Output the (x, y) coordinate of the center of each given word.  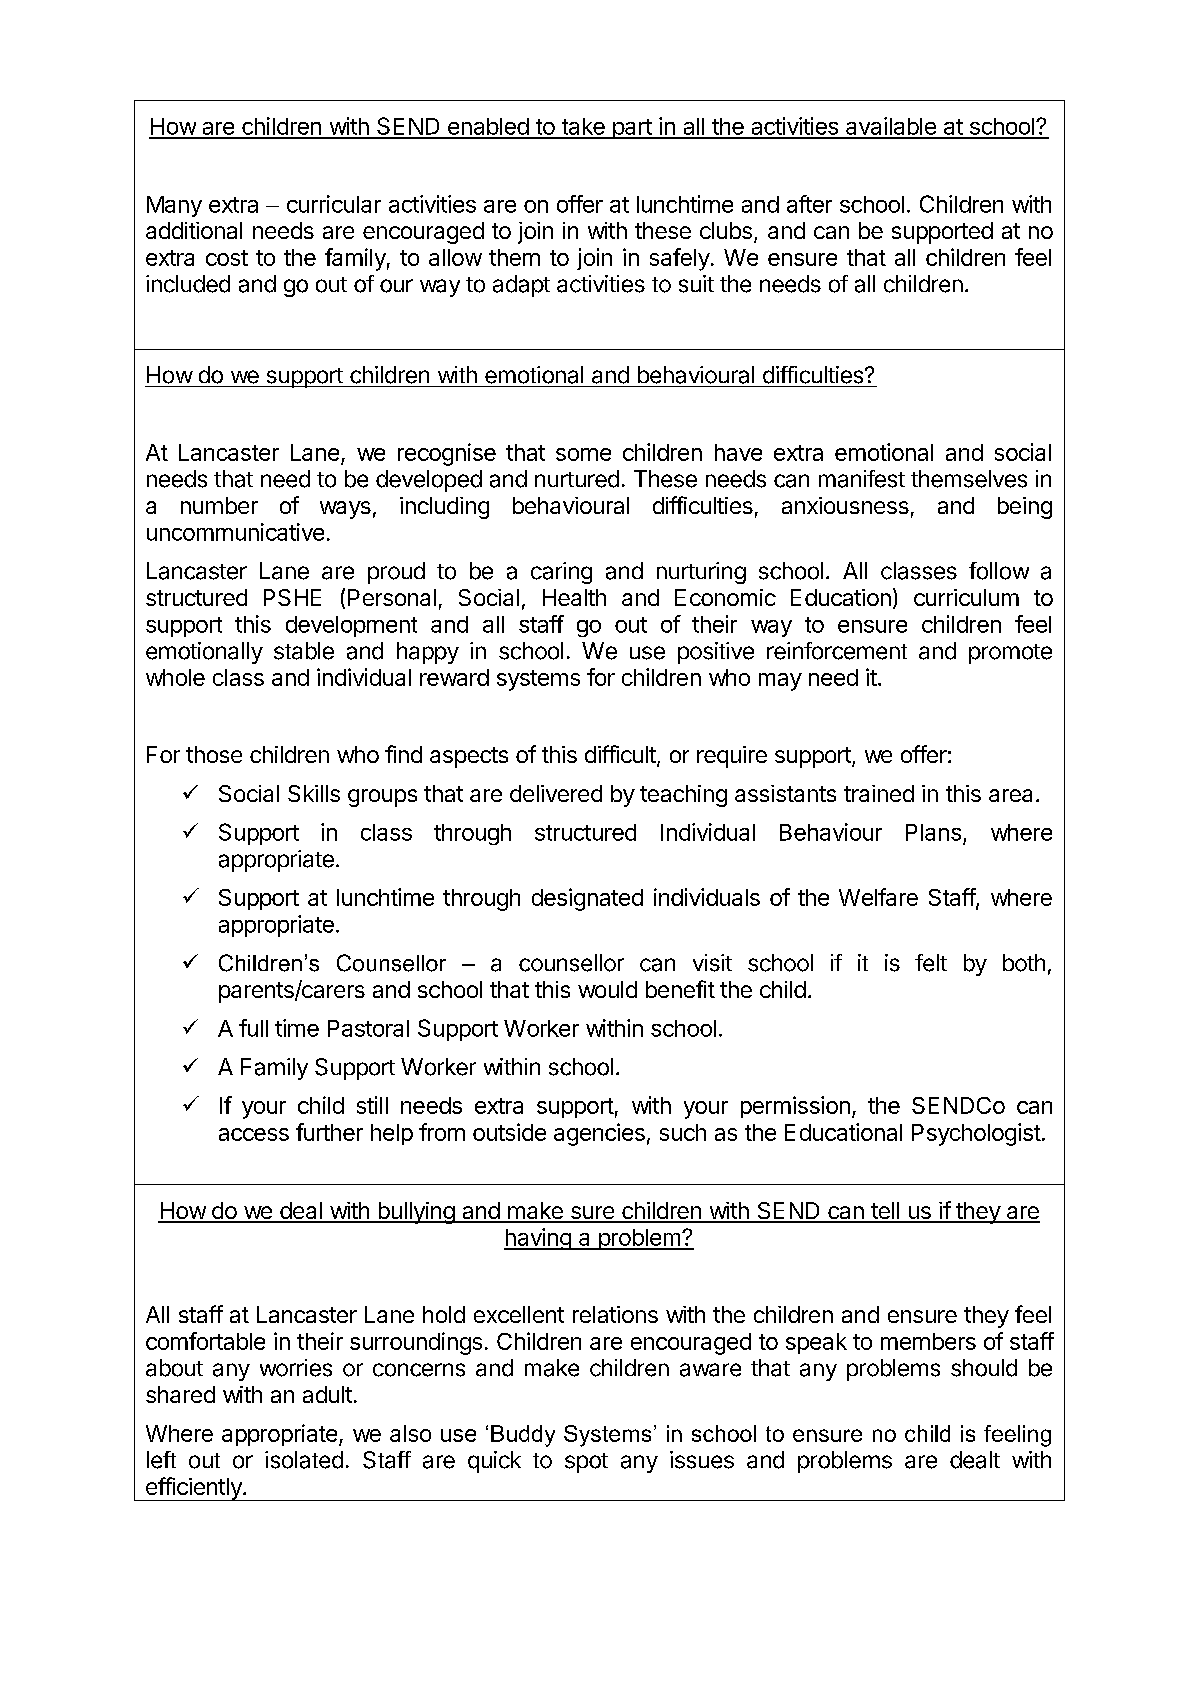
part (632, 129)
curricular (334, 204)
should (984, 1368)
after (809, 204)
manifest (862, 479)
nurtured (577, 479)
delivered (556, 793)
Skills (314, 793)
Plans (933, 832)
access (254, 1134)
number (219, 505)
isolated (304, 1460)
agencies (599, 1134)
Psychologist (976, 1134)
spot (586, 1463)
